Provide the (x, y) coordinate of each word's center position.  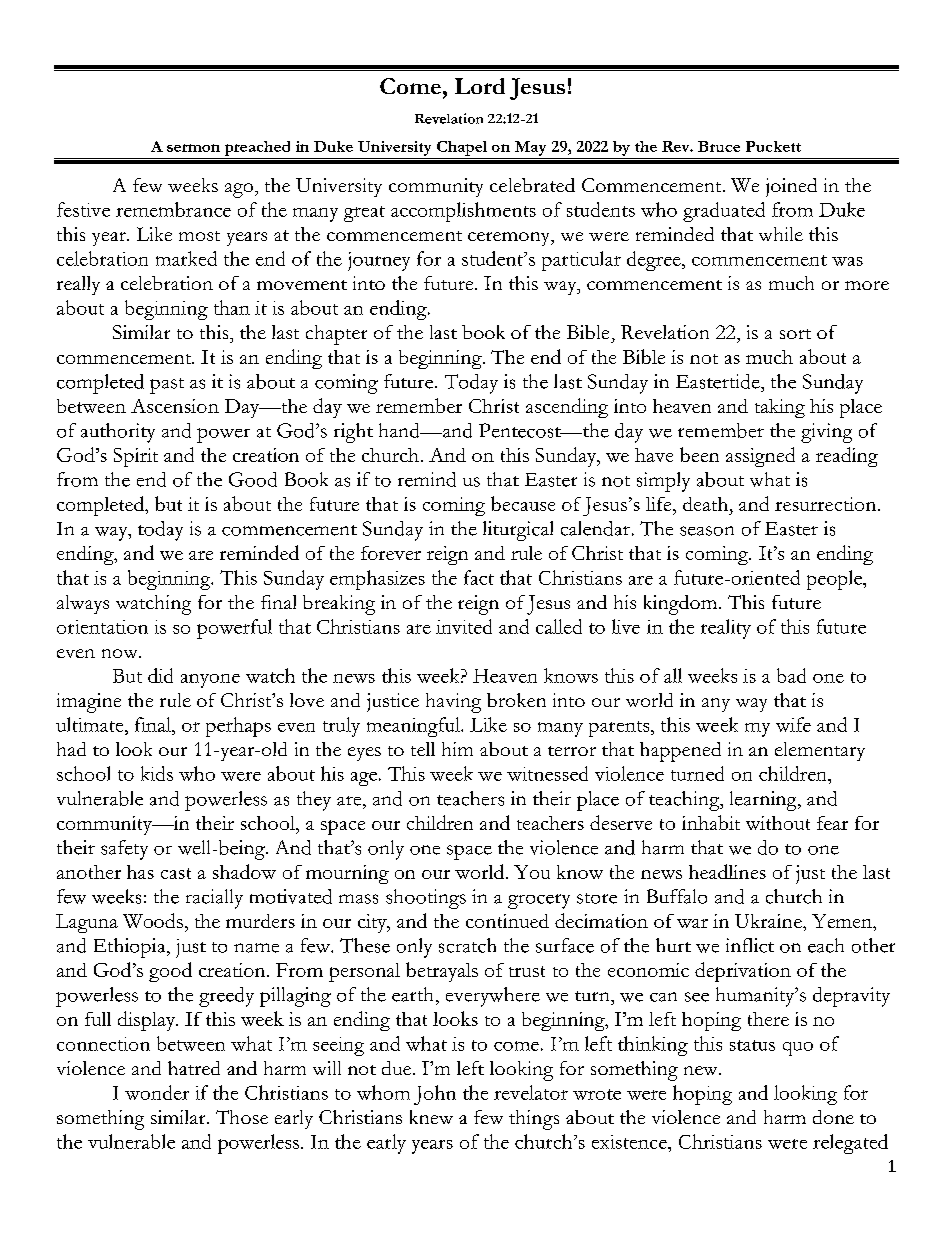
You (532, 872)
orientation (102, 627)
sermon (193, 148)
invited (464, 626)
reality (726, 629)
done (833, 1117)
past (167, 386)
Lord (480, 86)
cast (176, 873)
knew (431, 1117)
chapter (336, 335)
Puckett (773, 146)
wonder (157, 1092)
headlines (727, 871)
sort (795, 334)
